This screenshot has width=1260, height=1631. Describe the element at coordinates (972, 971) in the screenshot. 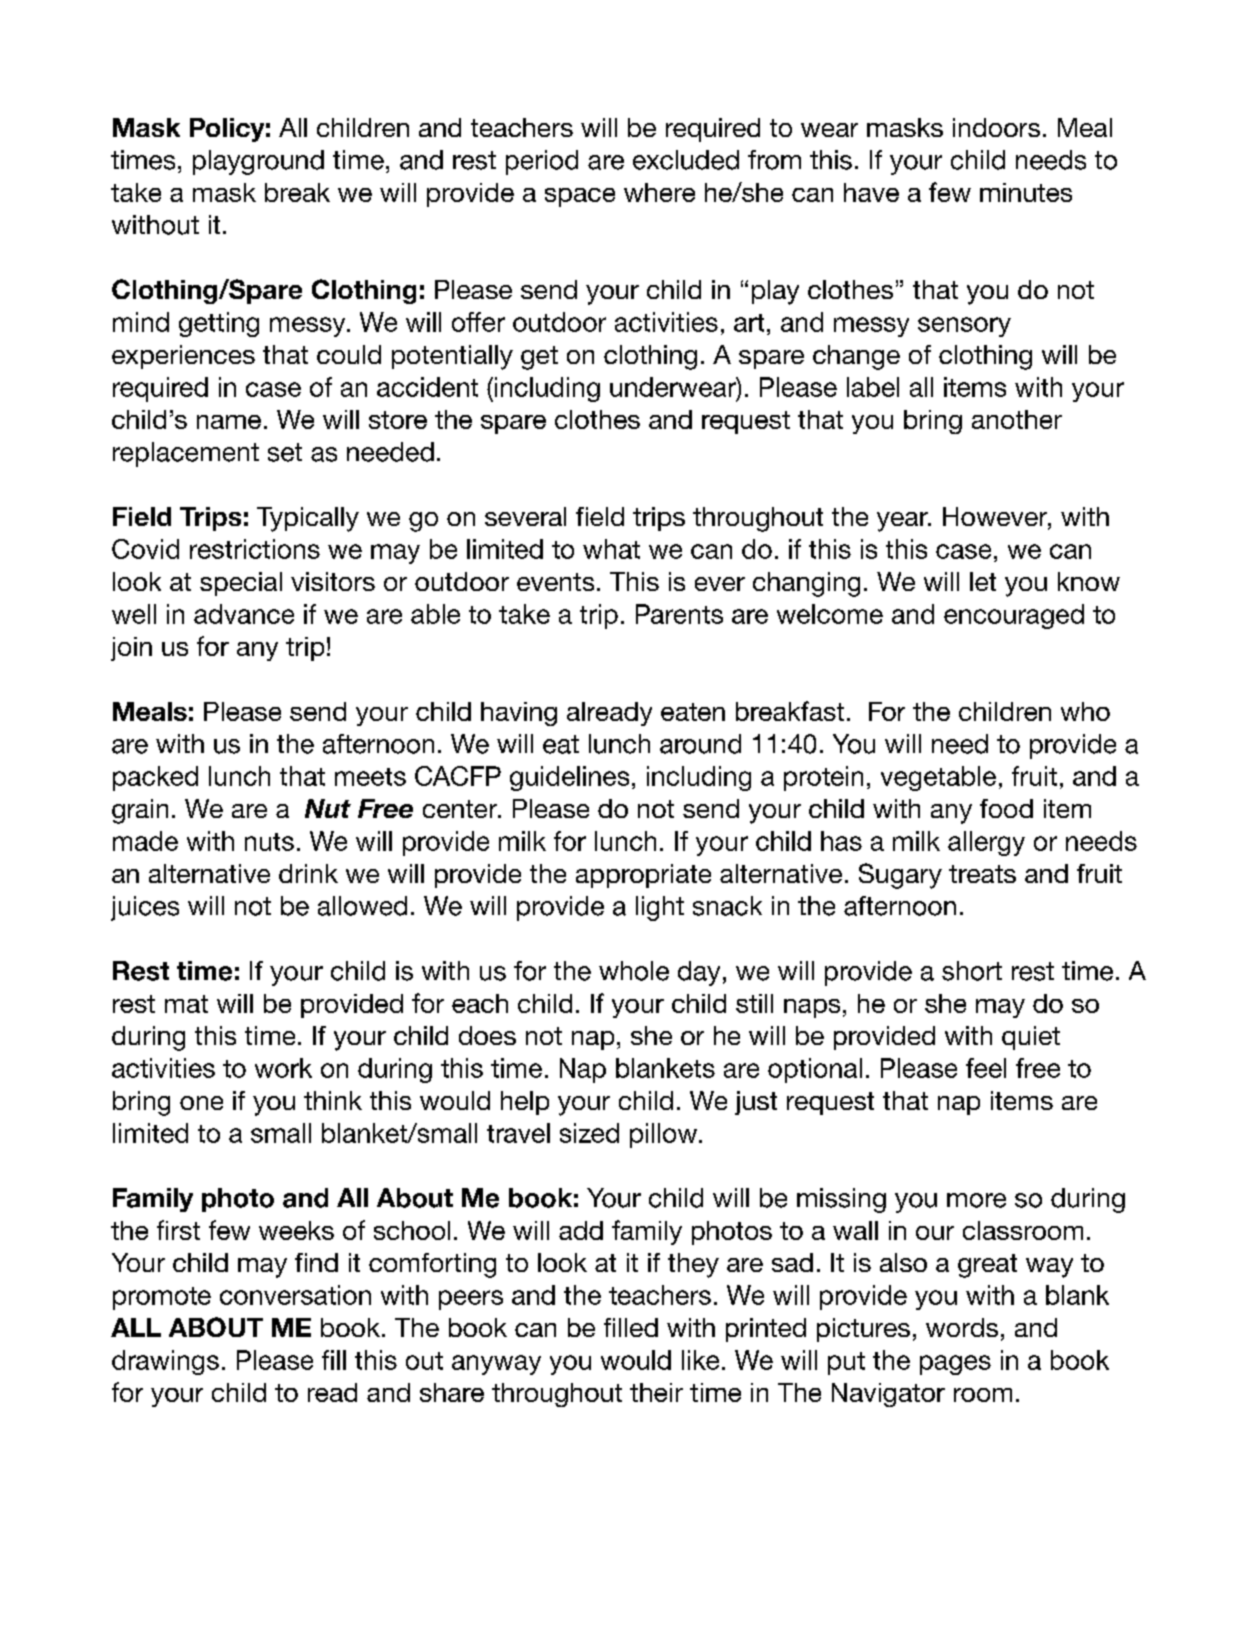

I see `short` at that location.
